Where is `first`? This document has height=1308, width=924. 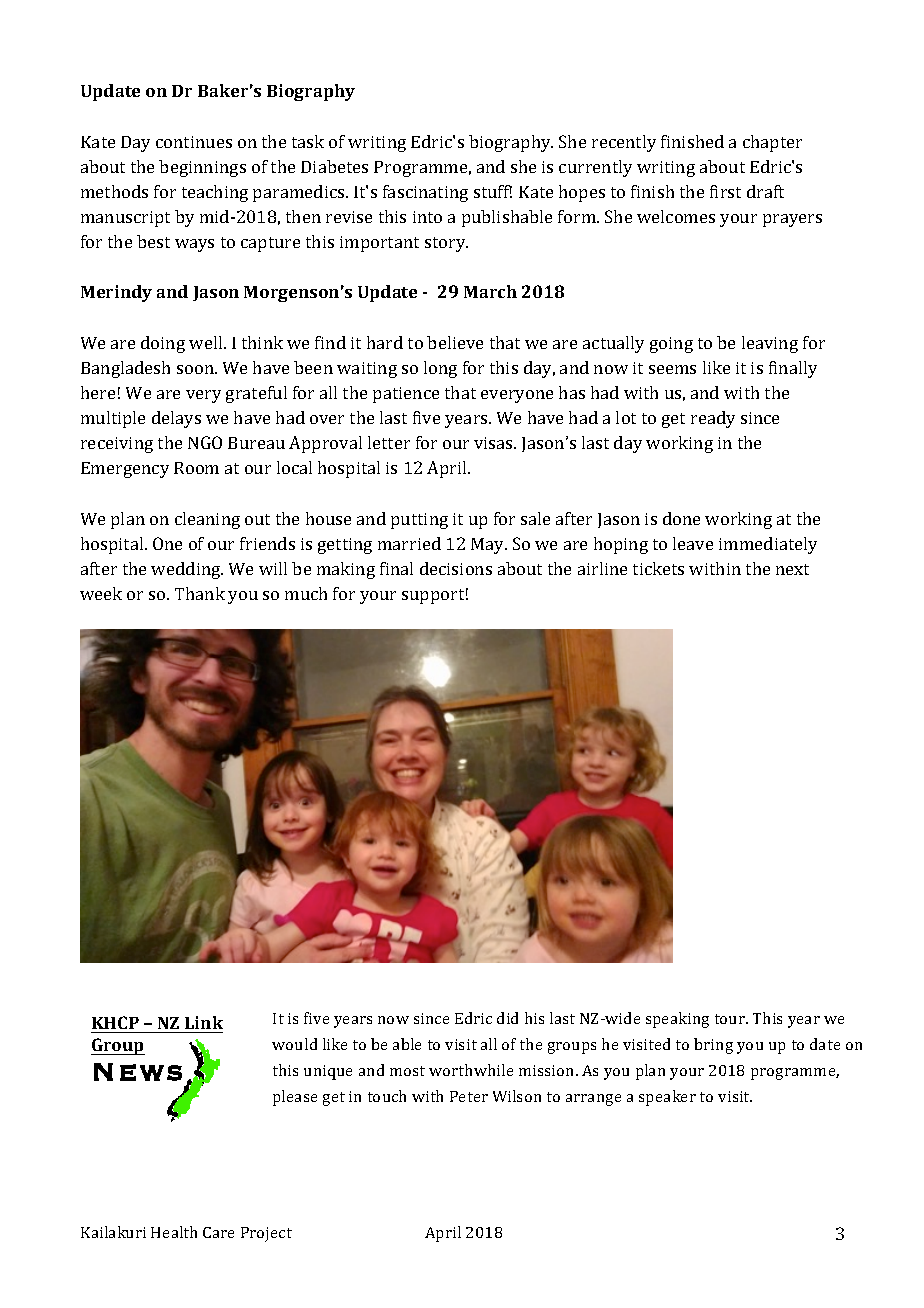 first is located at coordinates (725, 191).
